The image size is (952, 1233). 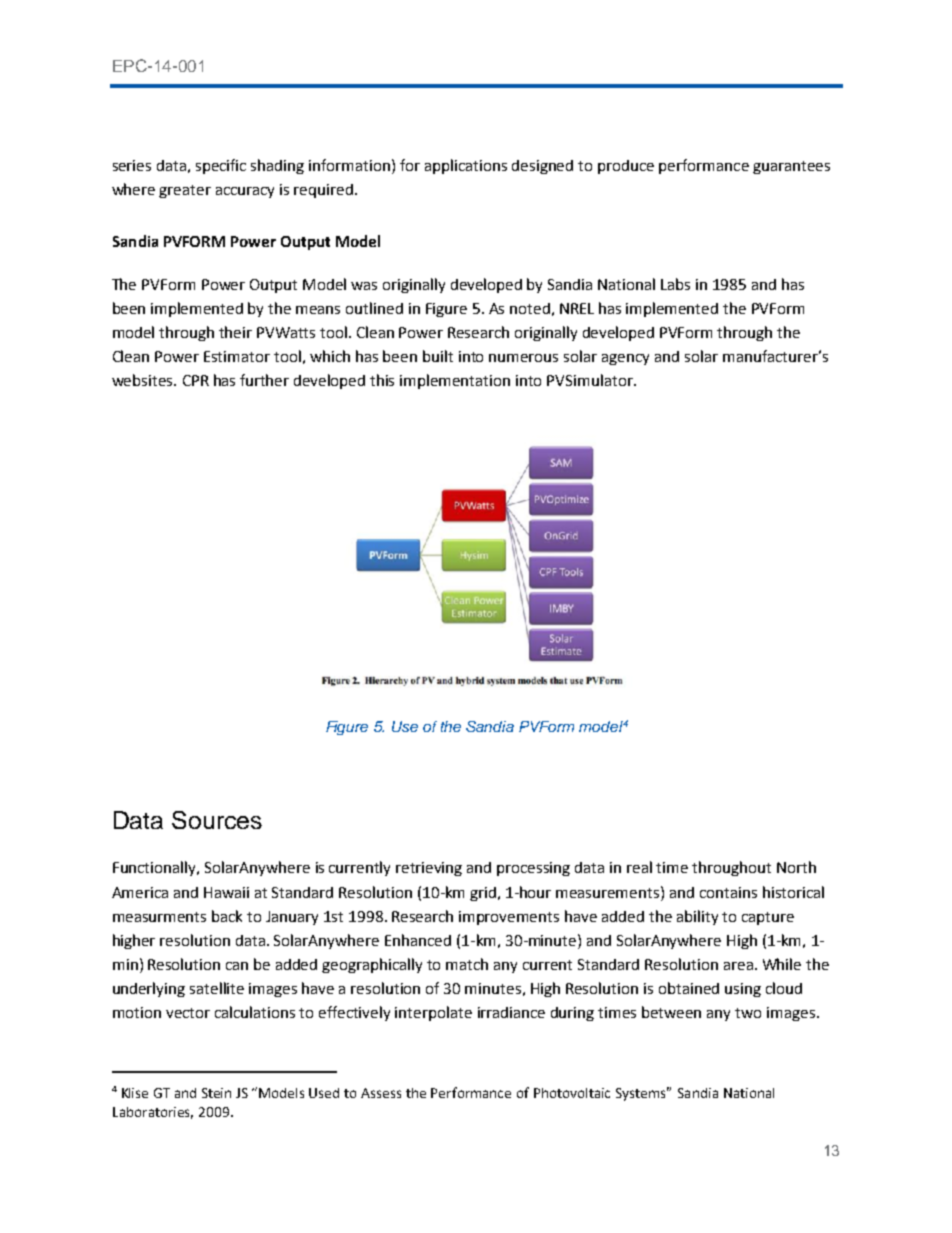 I want to click on Assess, so click(x=381, y=1093).
